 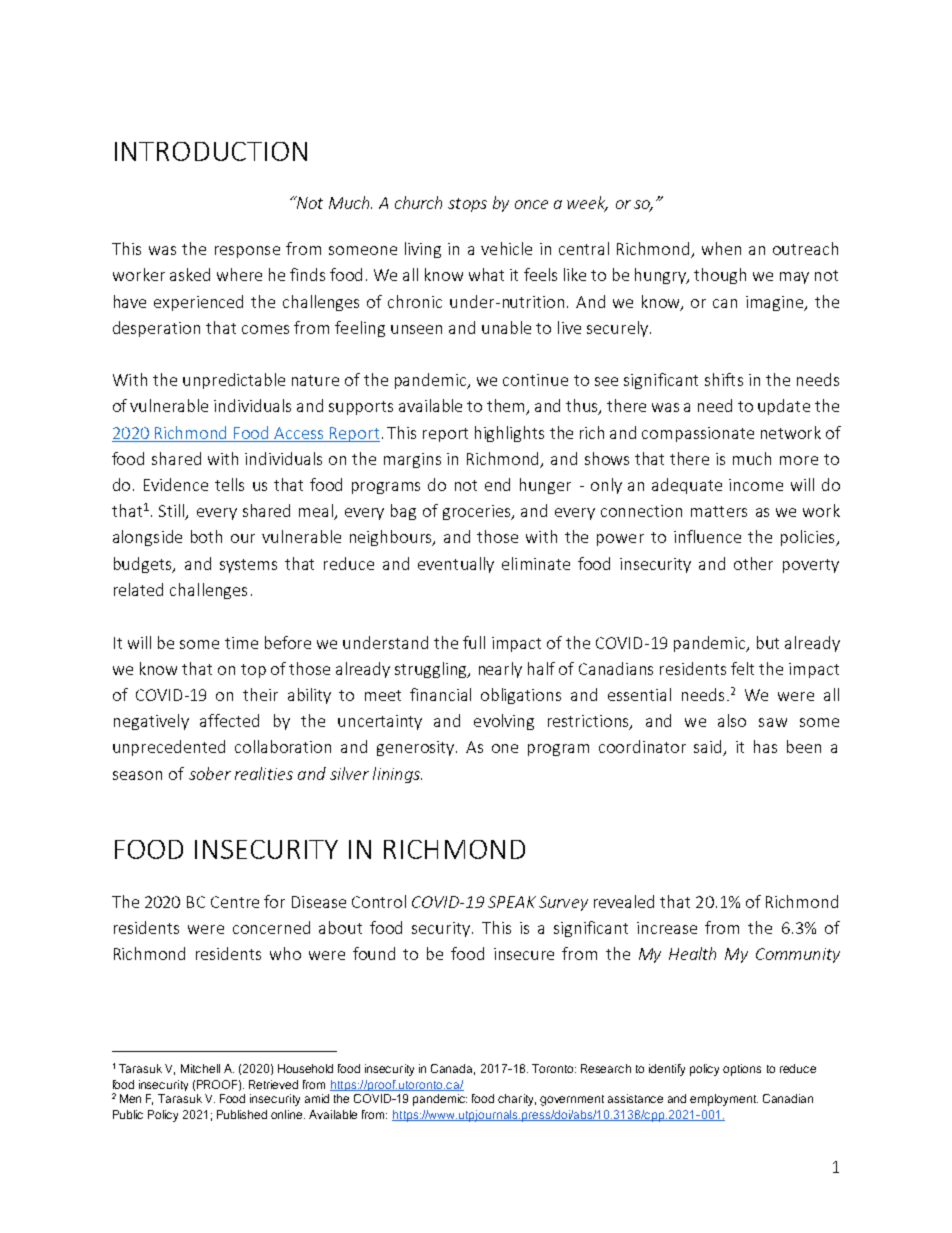 What do you see at coordinates (721, 248) in the image?
I see `when` at bounding box center [721, 248].
